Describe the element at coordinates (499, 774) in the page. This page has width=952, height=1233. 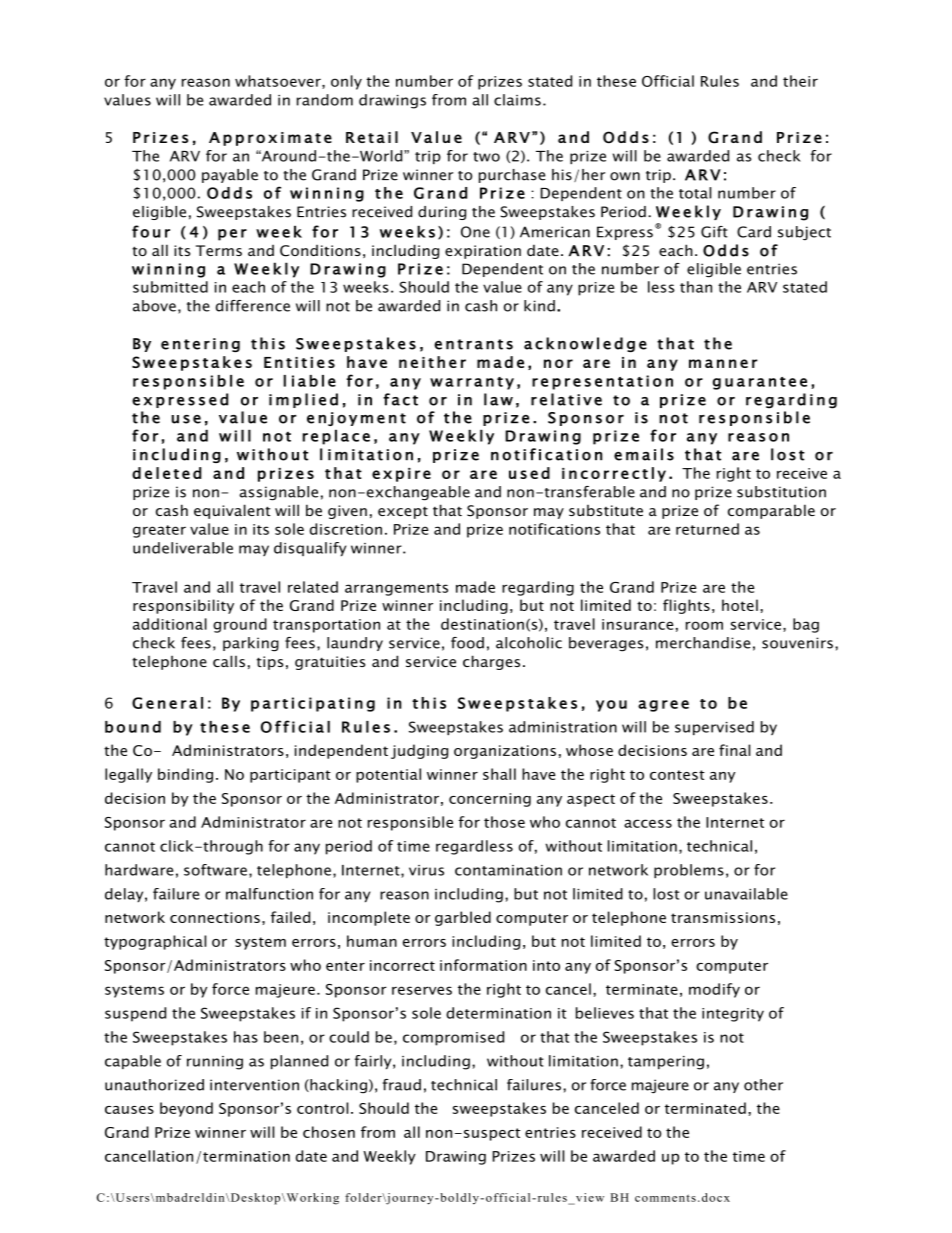
I see `shall` at that location.
